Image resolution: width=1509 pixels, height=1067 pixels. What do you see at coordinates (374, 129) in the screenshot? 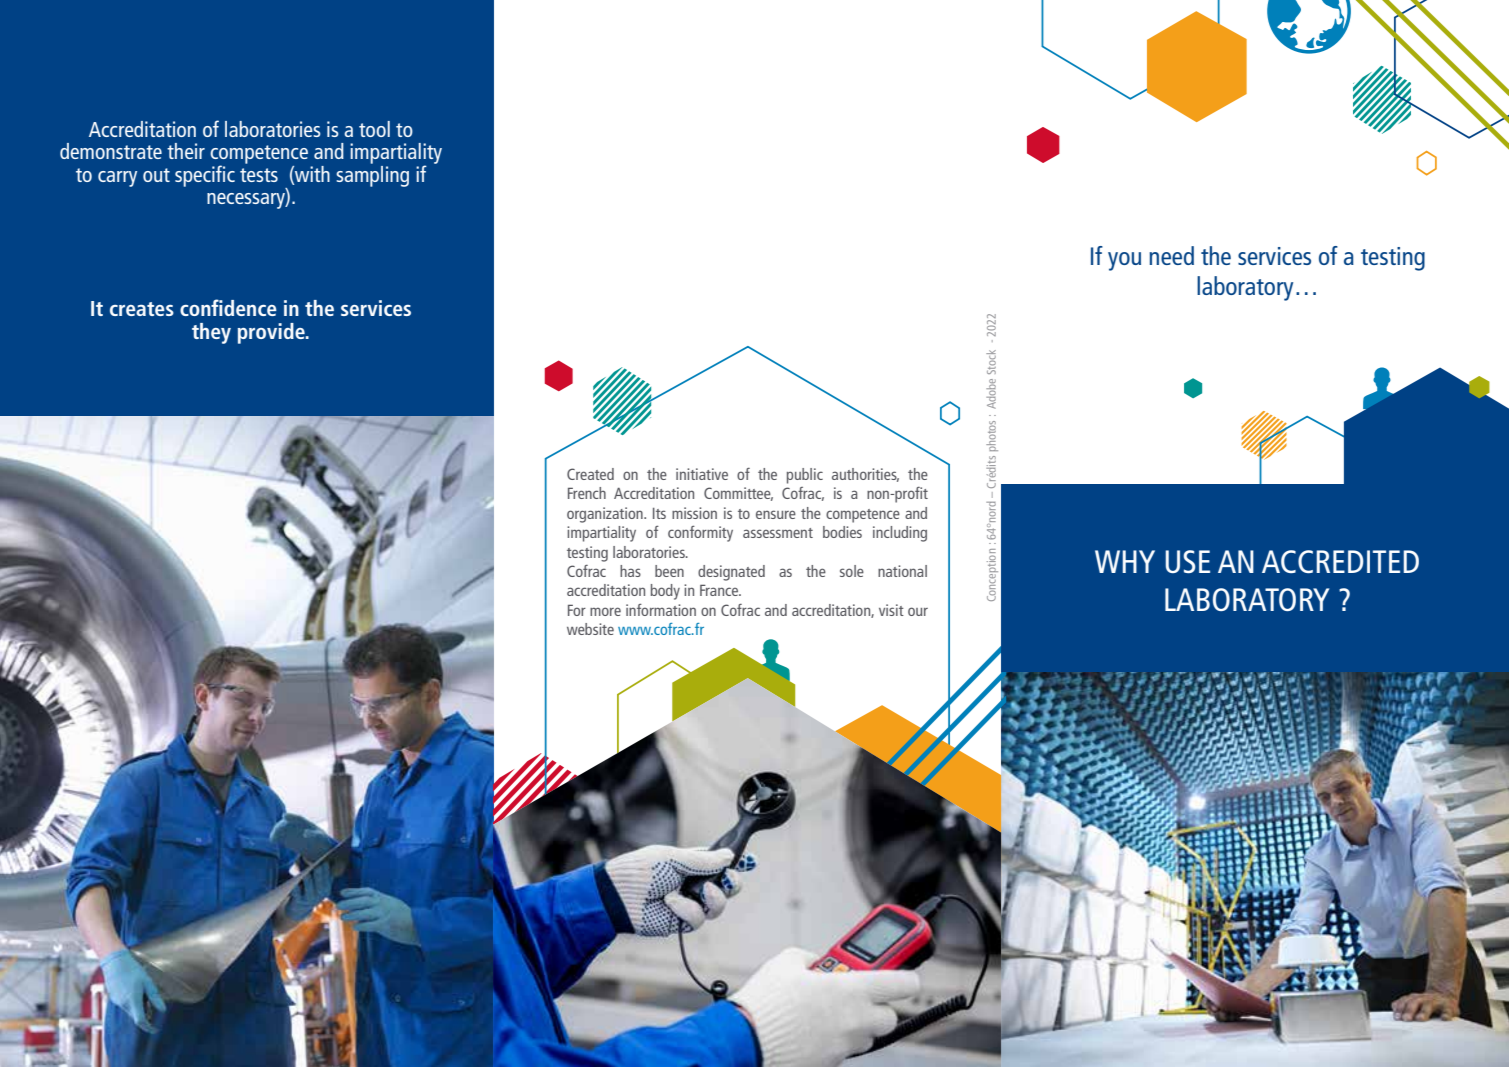
I see `tool` at bounding box center [374, 129].
